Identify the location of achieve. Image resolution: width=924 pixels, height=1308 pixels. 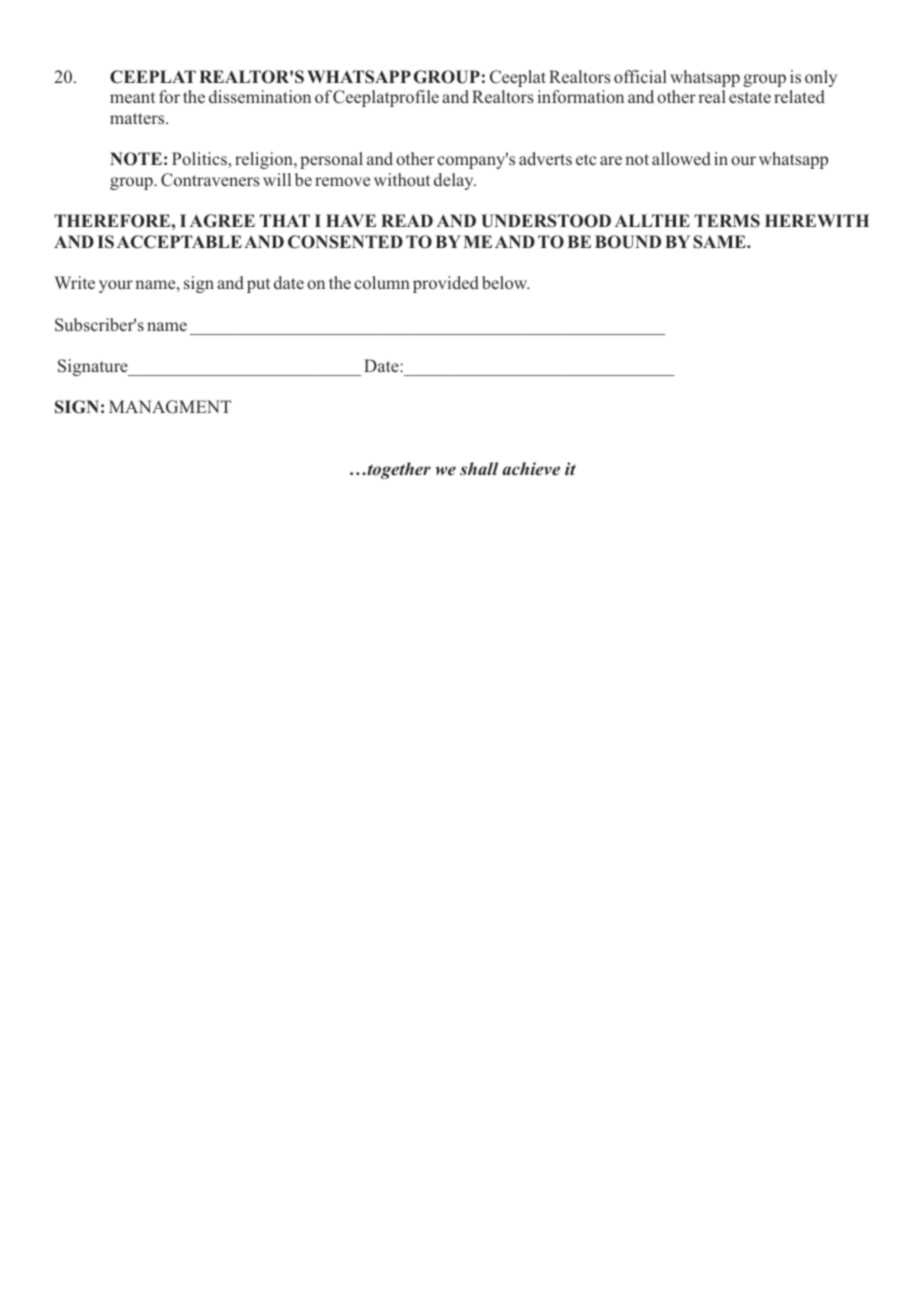
(531, 469).
